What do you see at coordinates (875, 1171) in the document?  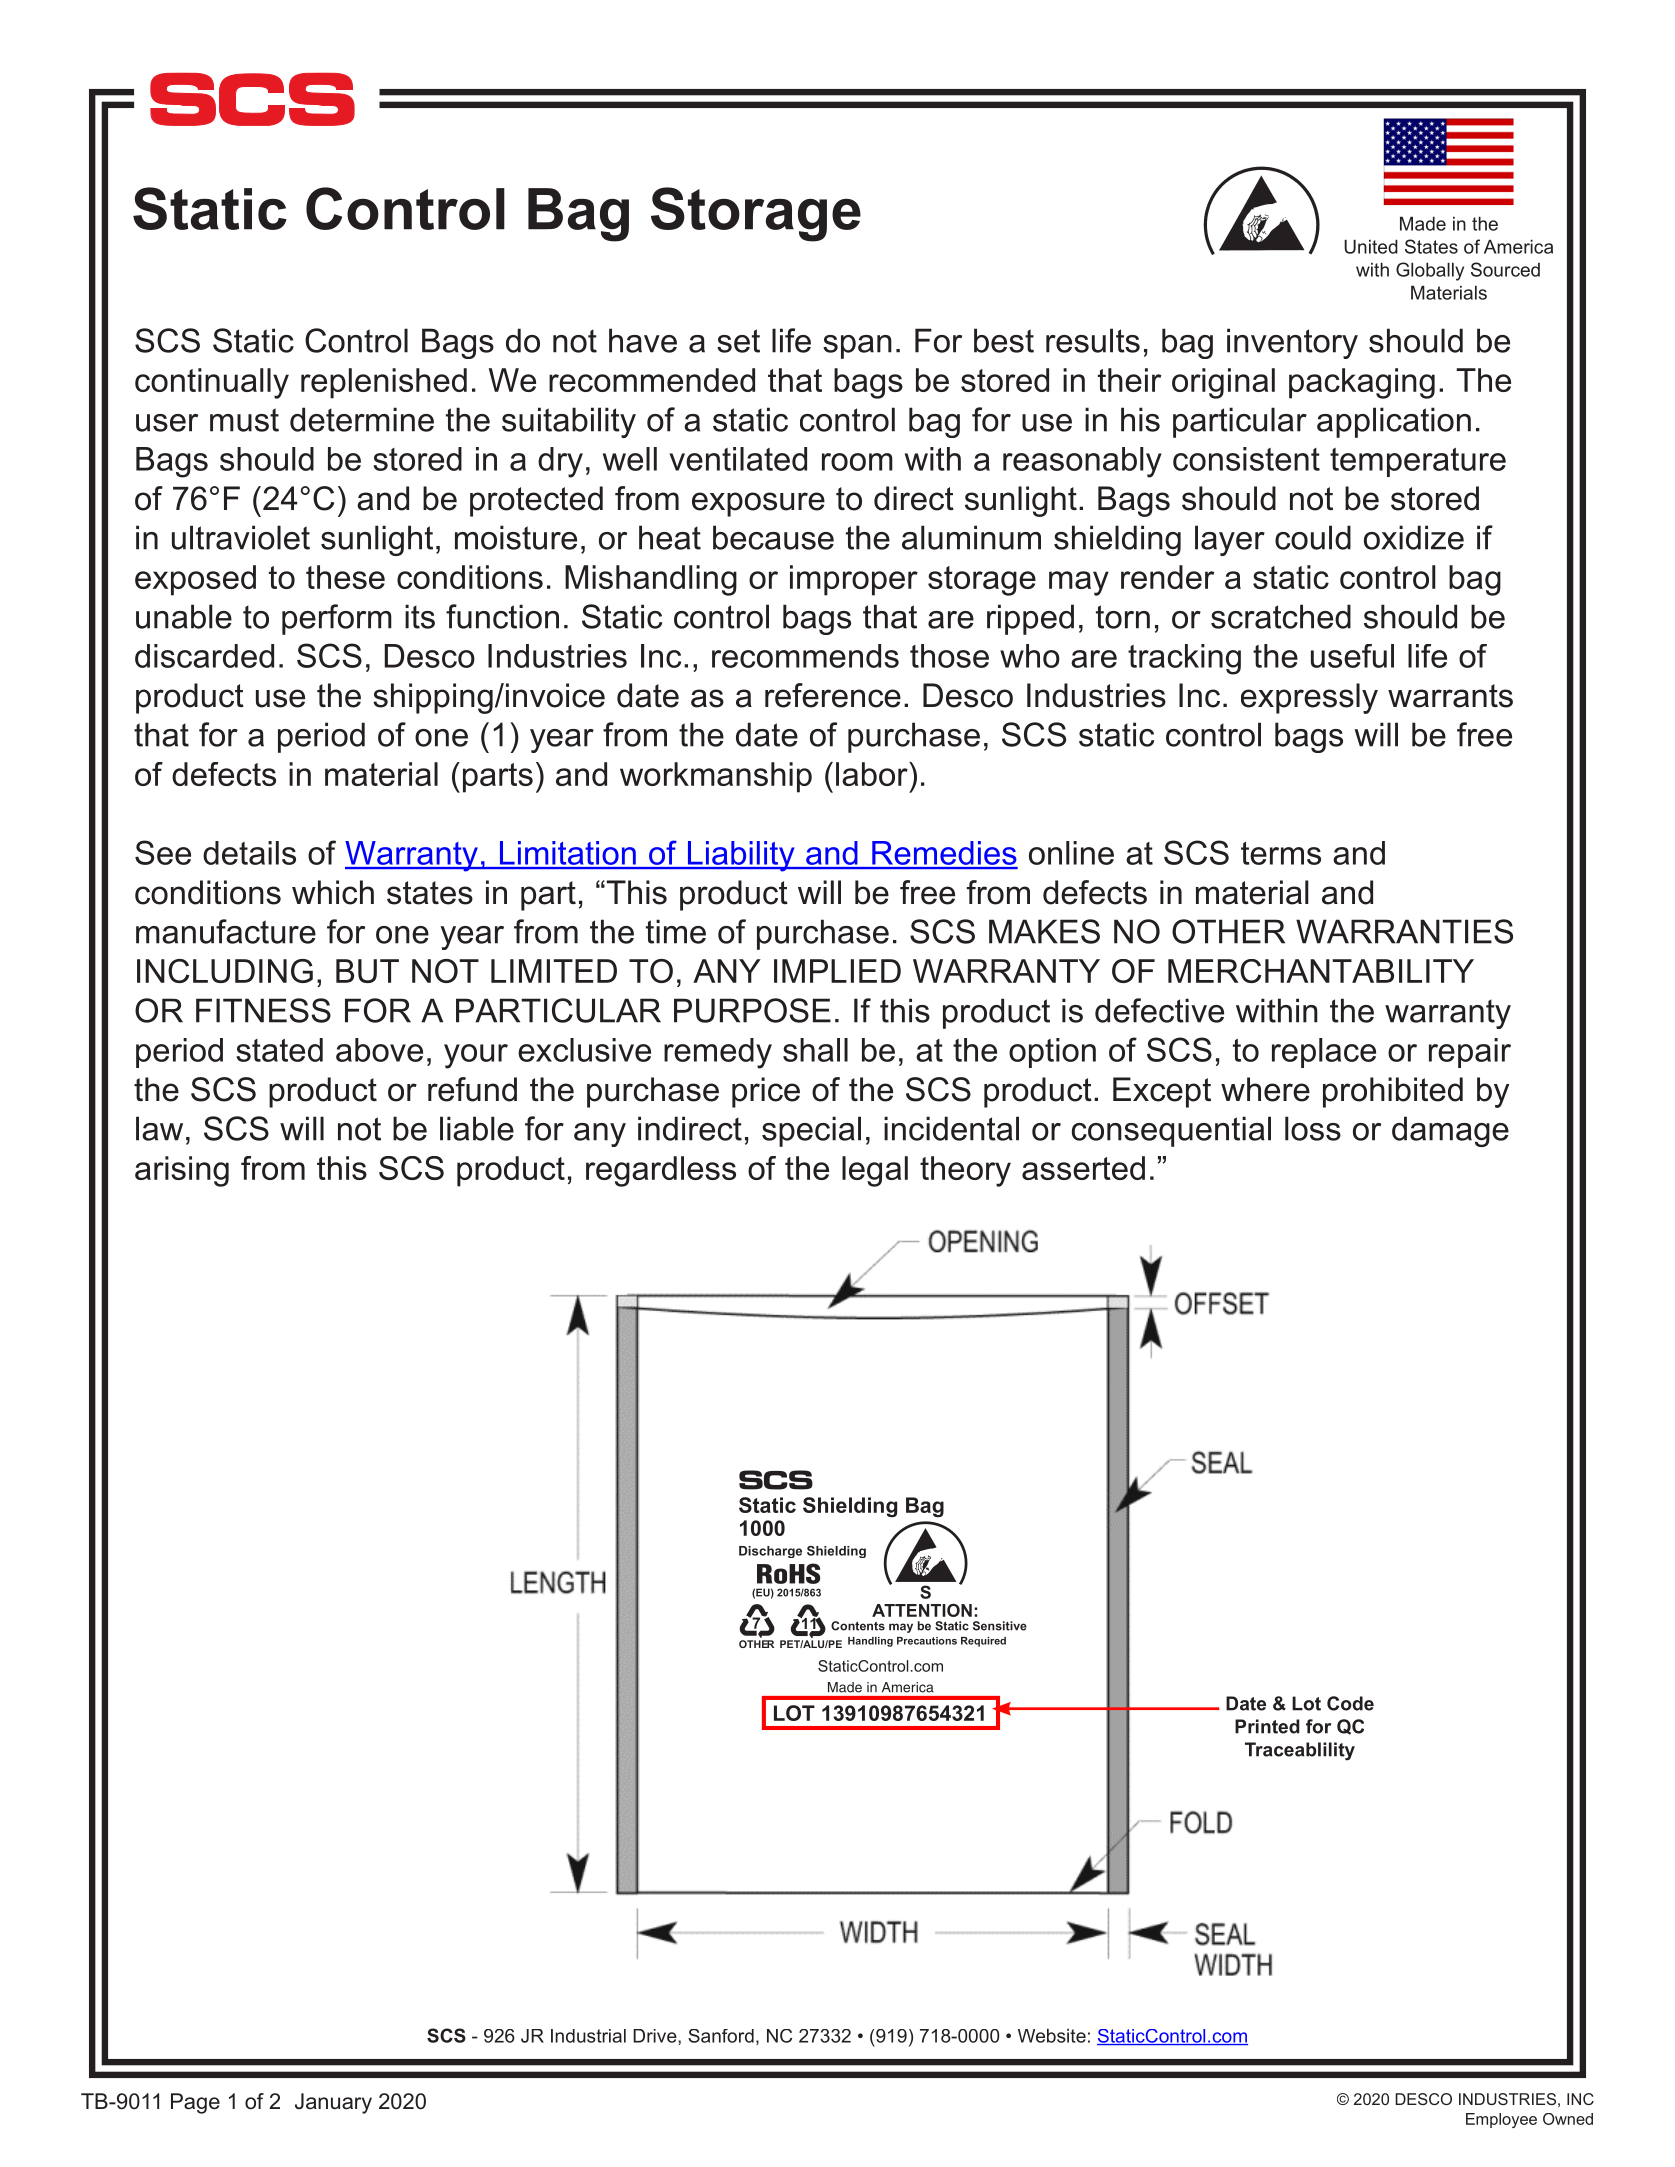 I see `legal` at bounding box center [875, 1171].
